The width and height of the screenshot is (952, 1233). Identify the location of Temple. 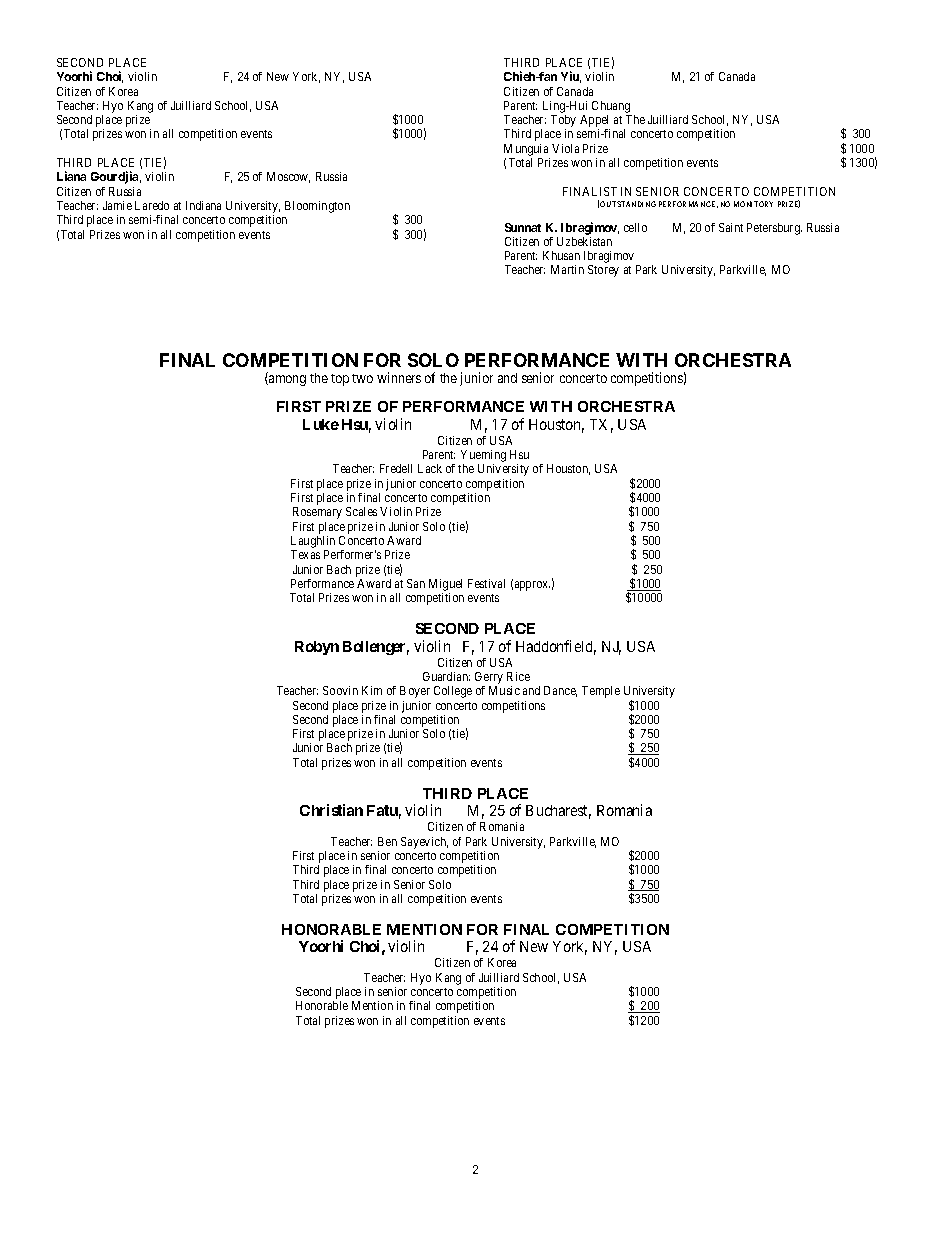
(601, 692).
